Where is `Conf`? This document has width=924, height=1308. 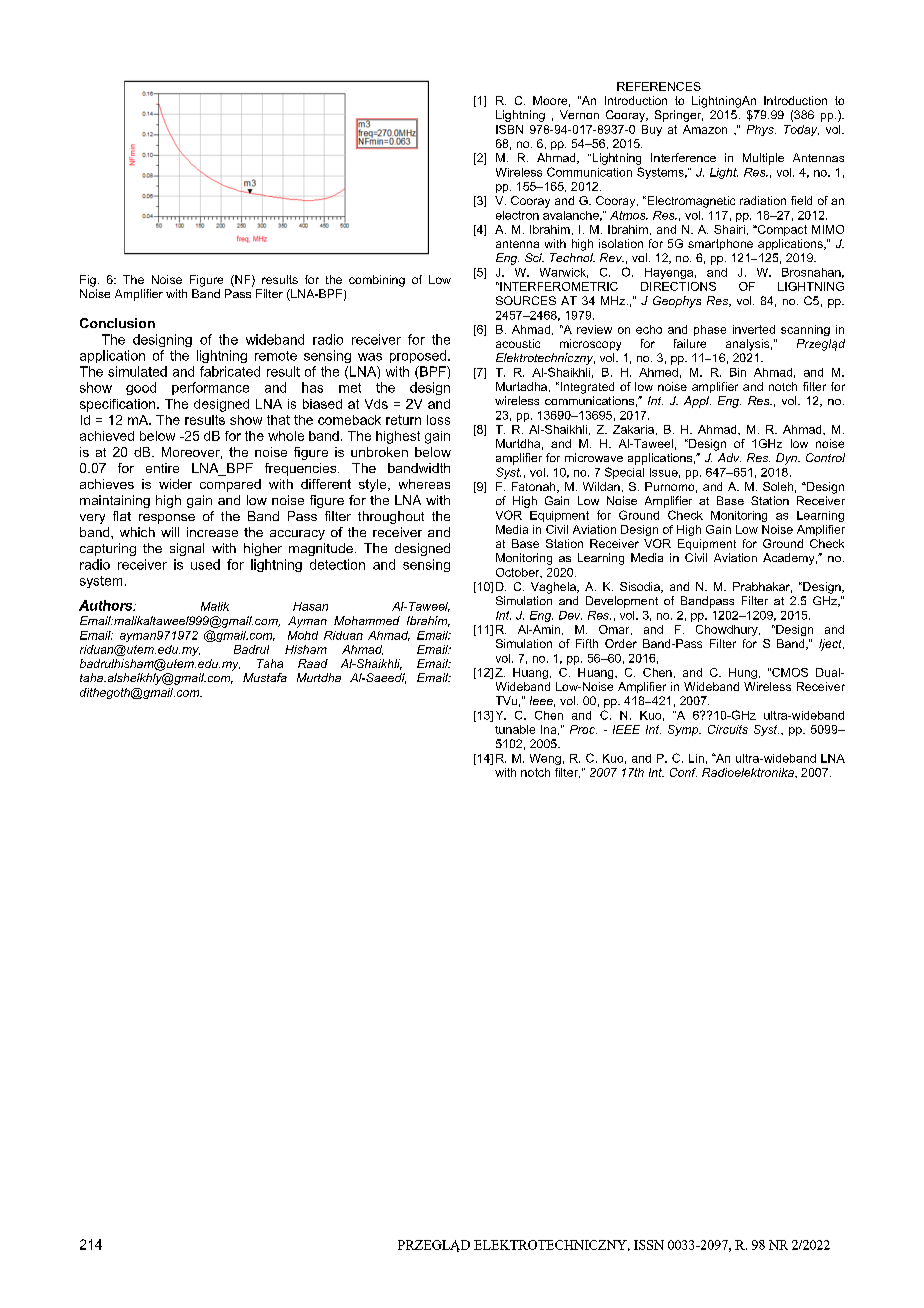
Conf is located at coordinates (683, 772).
